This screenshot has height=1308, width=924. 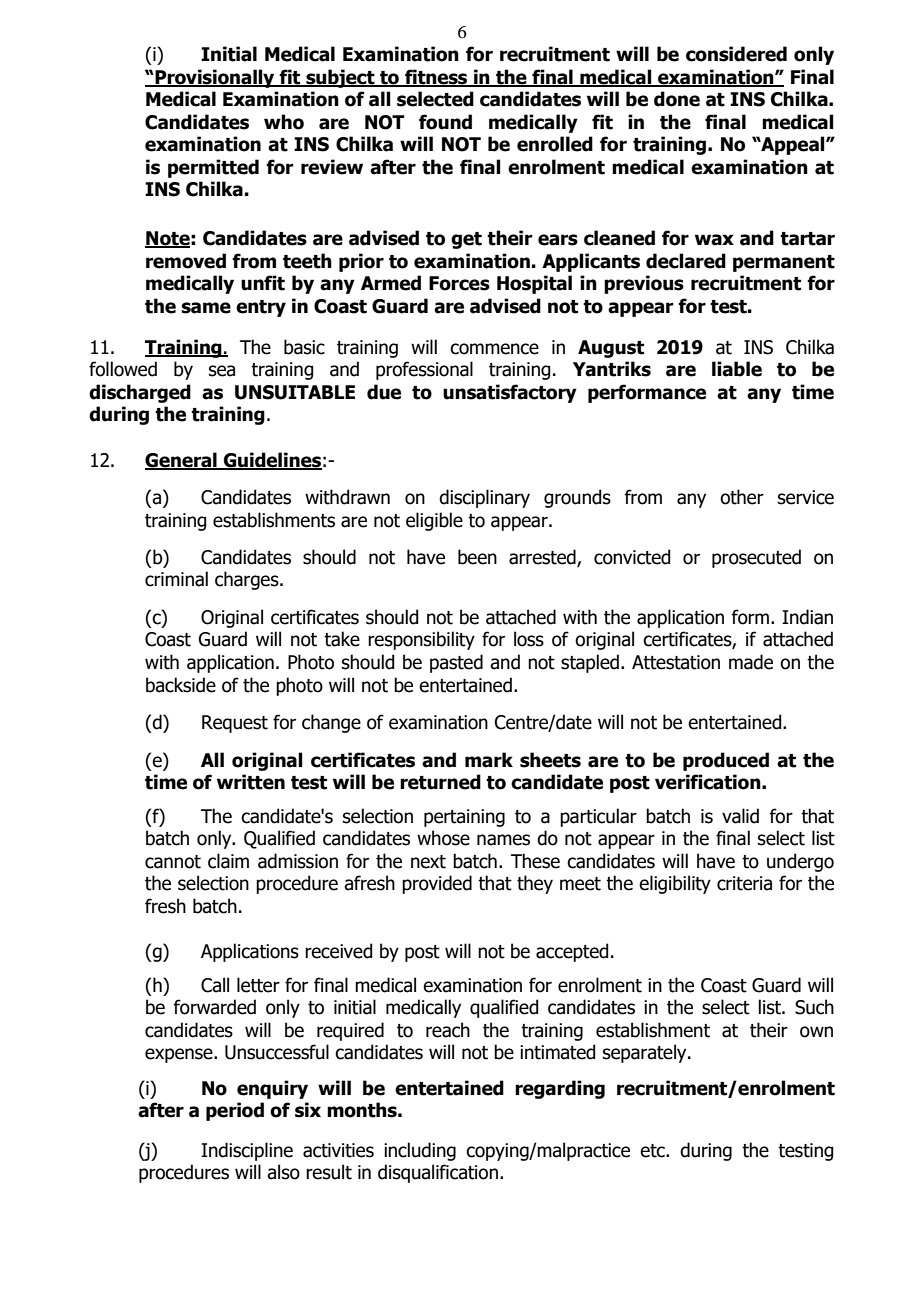 I want to click on fitness, so click(x=436, y=78).
